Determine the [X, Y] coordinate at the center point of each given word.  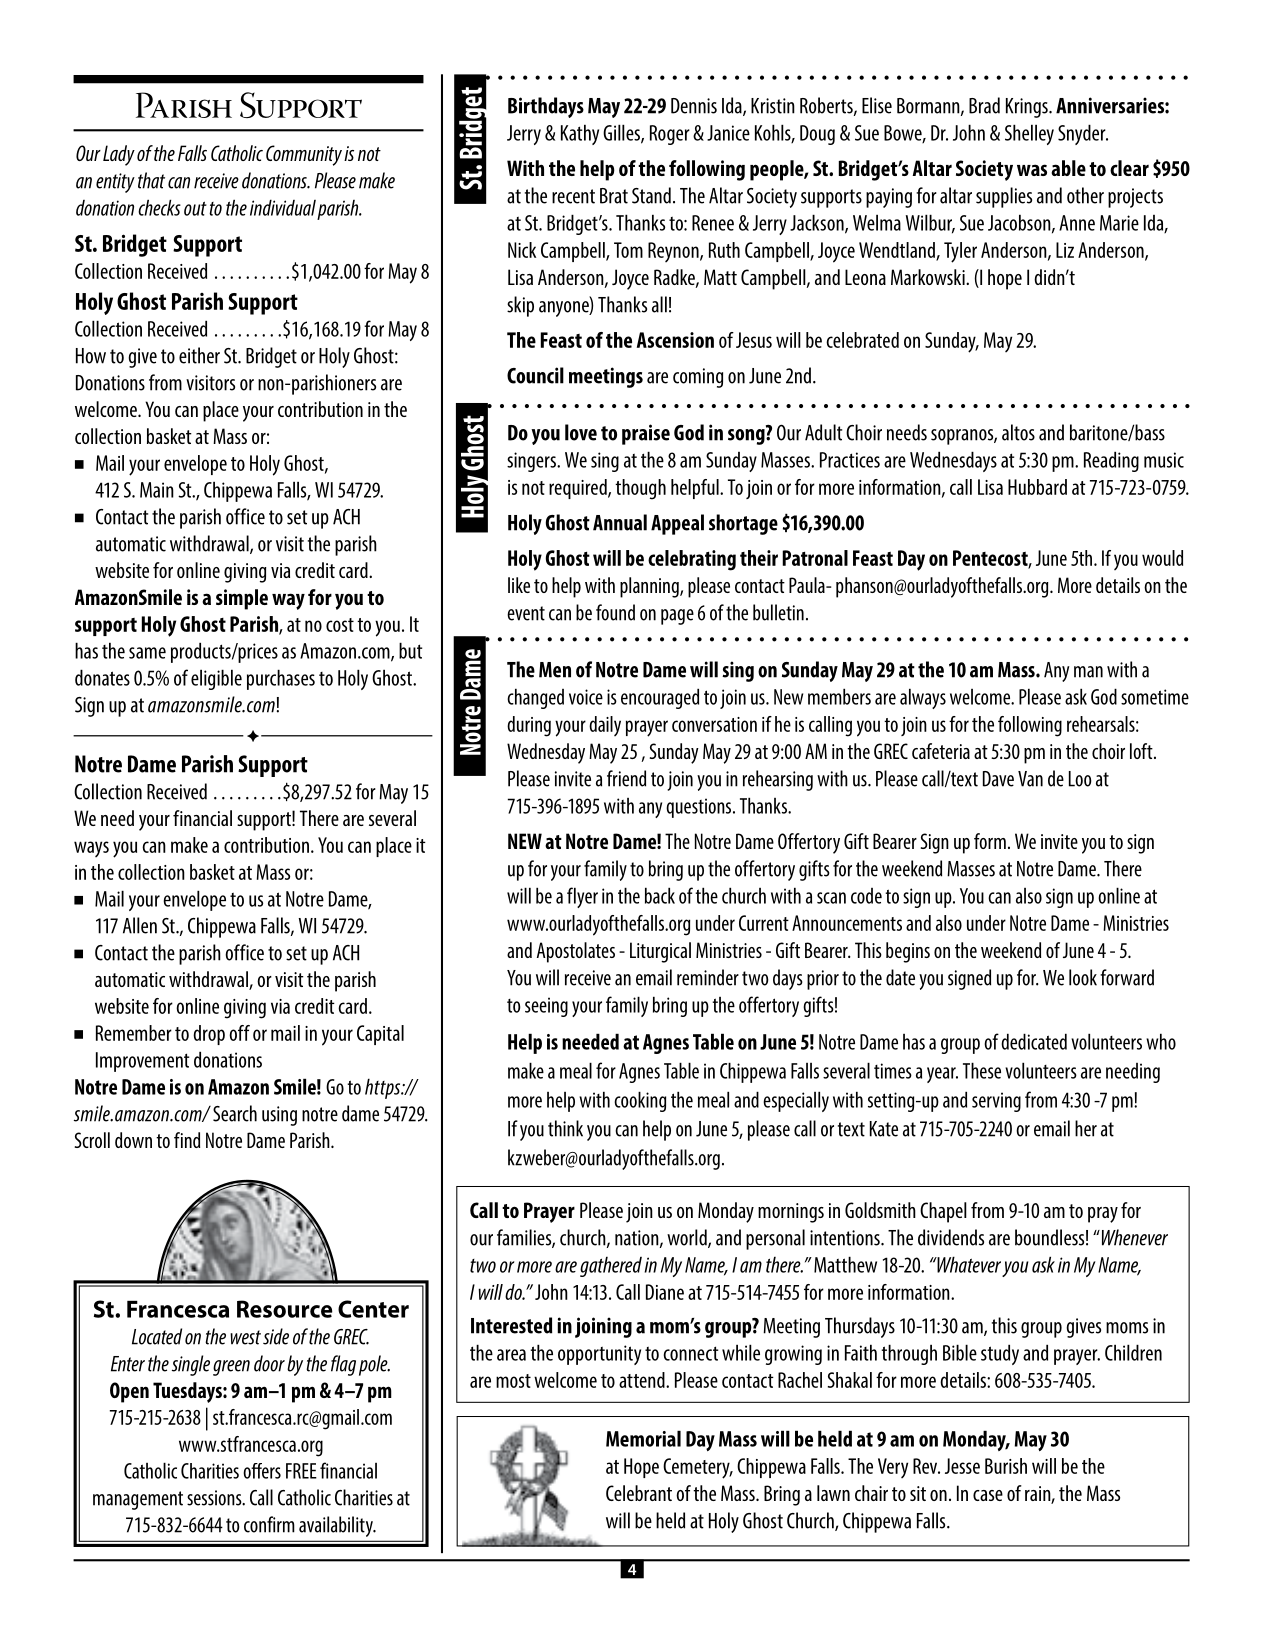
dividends [951, 1237]
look [1083, 977]
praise [646, 434]
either [199, 355]
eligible [216, 679]
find [187, 1140]
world [688, 1238]
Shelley [1029, 134]
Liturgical [660, 952]
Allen [140, 925]
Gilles [622, 133]
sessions [215, 1498]
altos [1018, 432]
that [151, 180]
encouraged [660, 698]
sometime [1155, 697]
